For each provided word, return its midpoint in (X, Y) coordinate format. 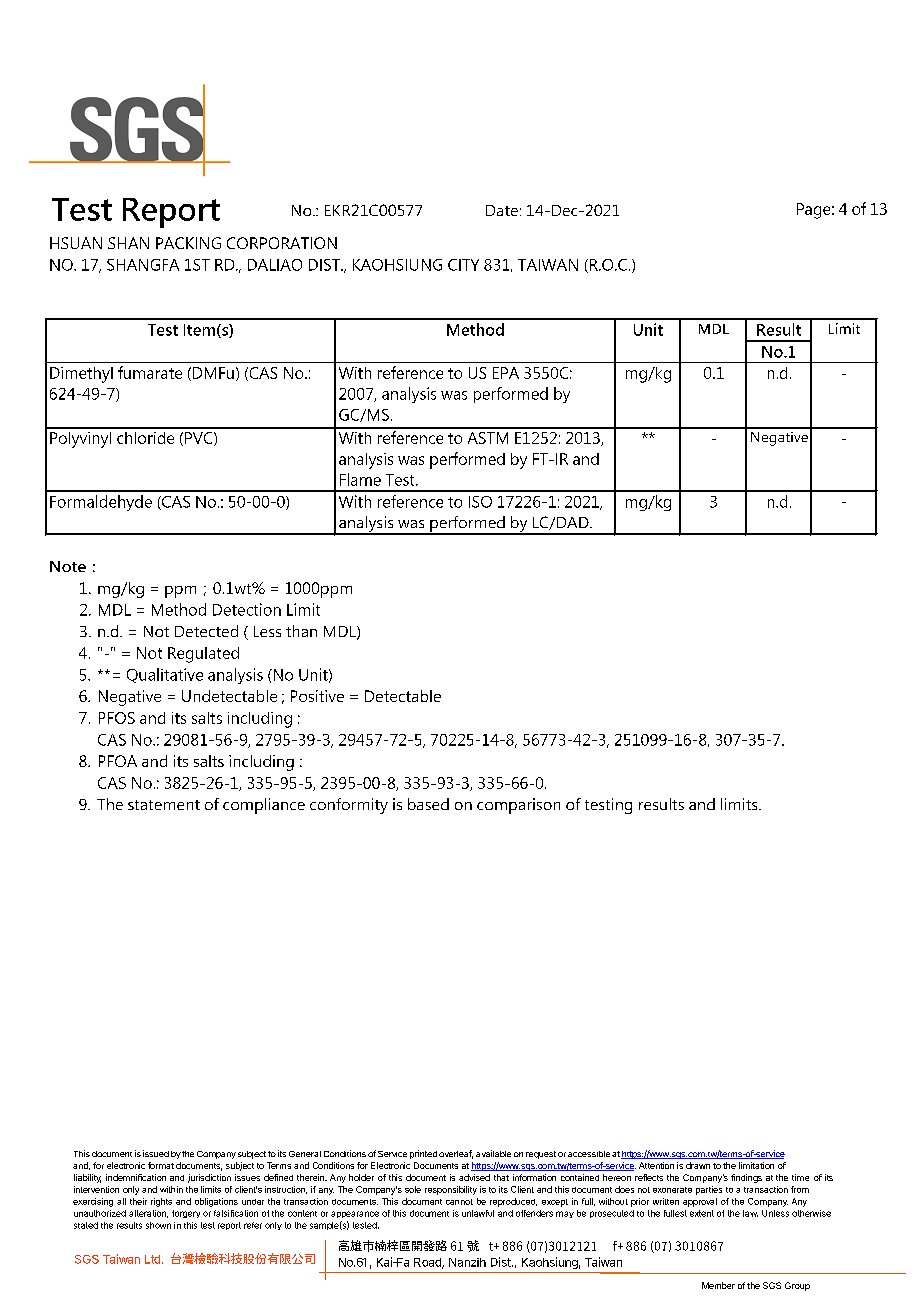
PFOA (118, 761)
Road (428, 1263)
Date (502, 210)
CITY (463, 265)
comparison (518, 806)
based (428, 804)
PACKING (188, 243)
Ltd (152, 1259)
